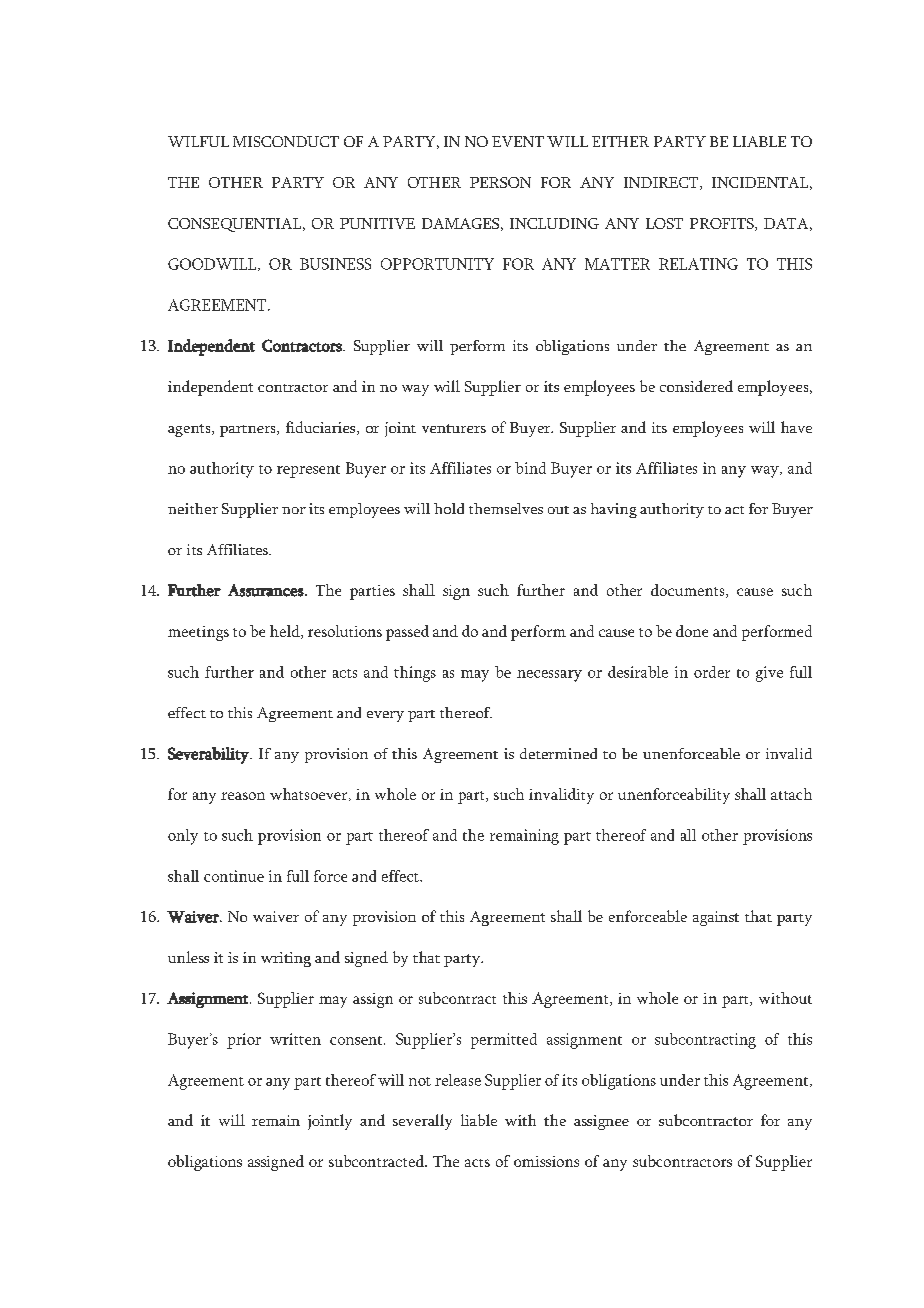 The height and width of the screenshot is (1308, 924). I want to click on INDIRECT, so click(662, 183).
